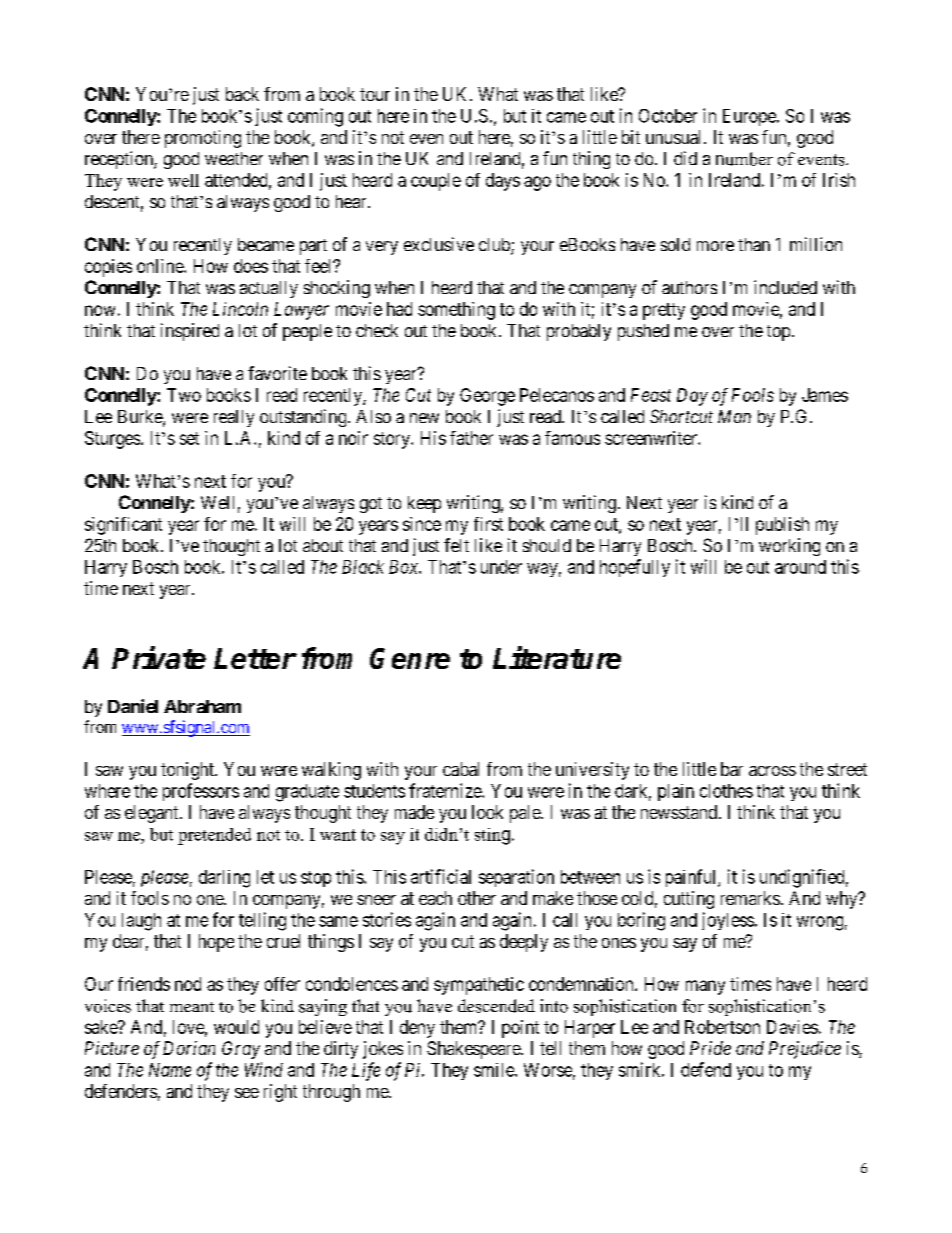 This screenshot has height=1233, width=952. Describe the element at coordinates (461, 769) in the screenshot. I see `cabal` at that location.
